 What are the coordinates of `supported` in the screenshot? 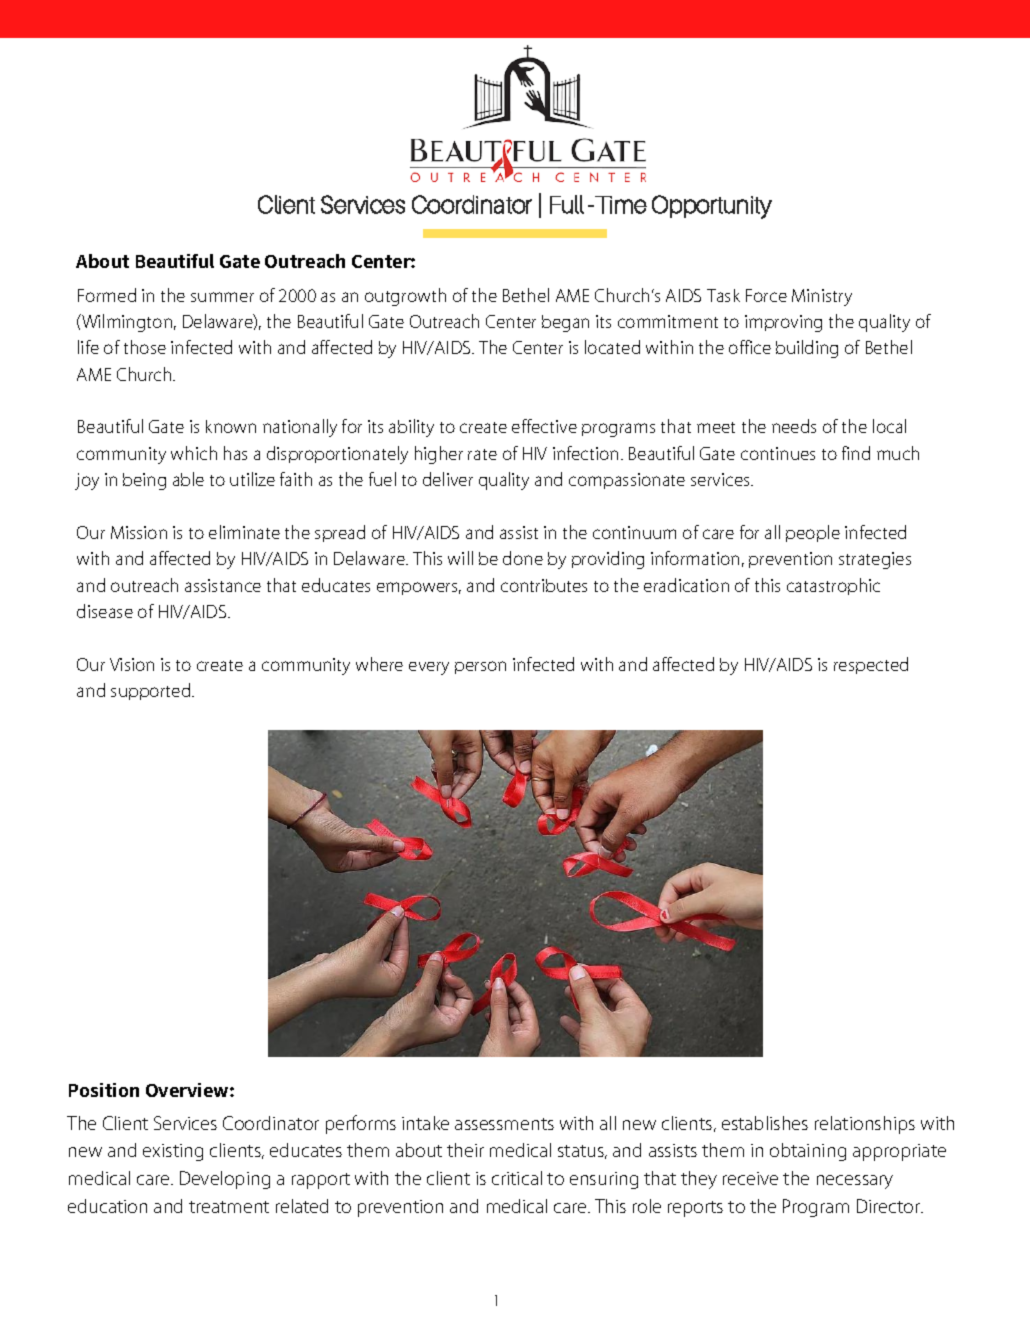 It's located at (152, 691).
